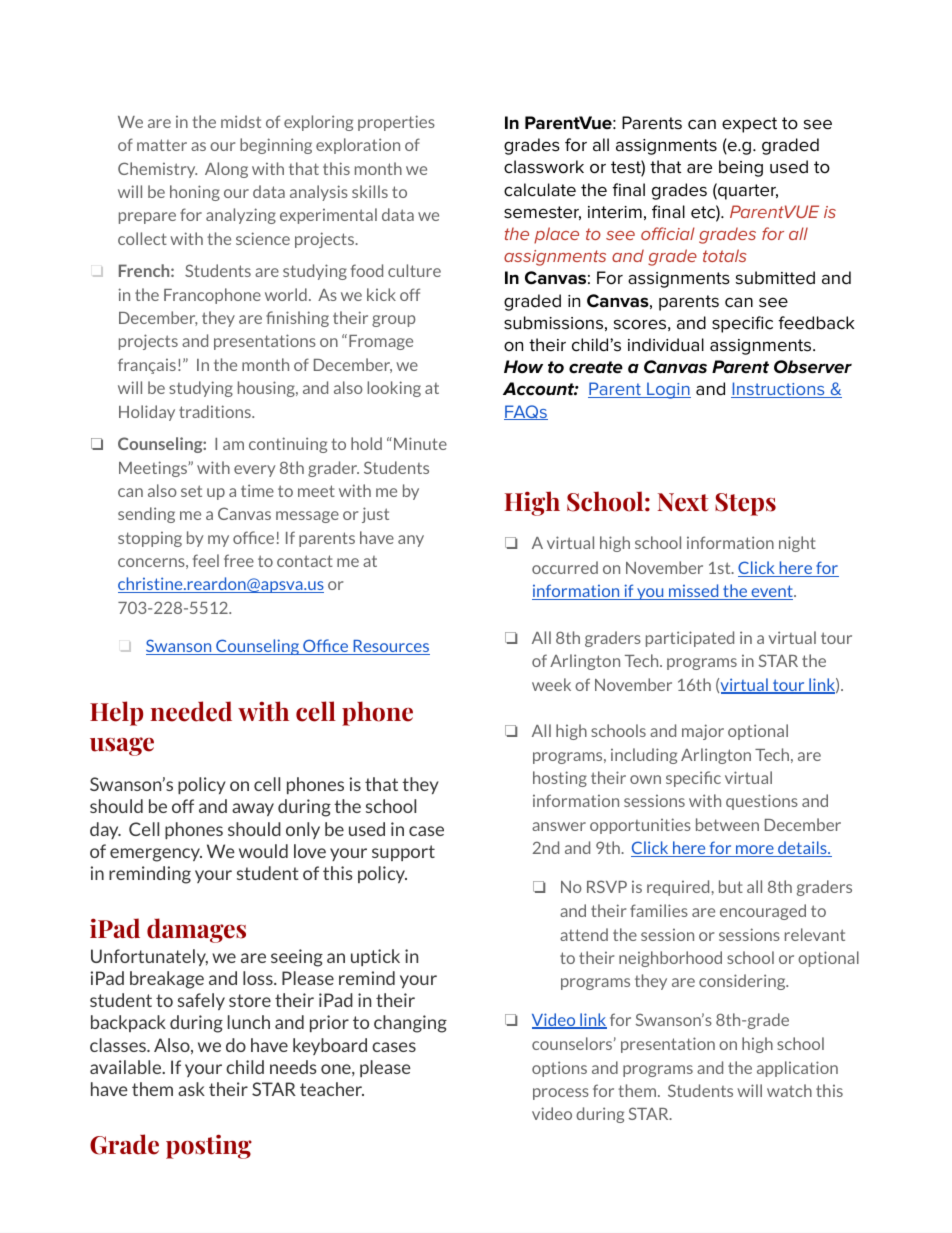  Describe the element at coordinates (561, 1094) in the screenshot. I see `process` at that location.
